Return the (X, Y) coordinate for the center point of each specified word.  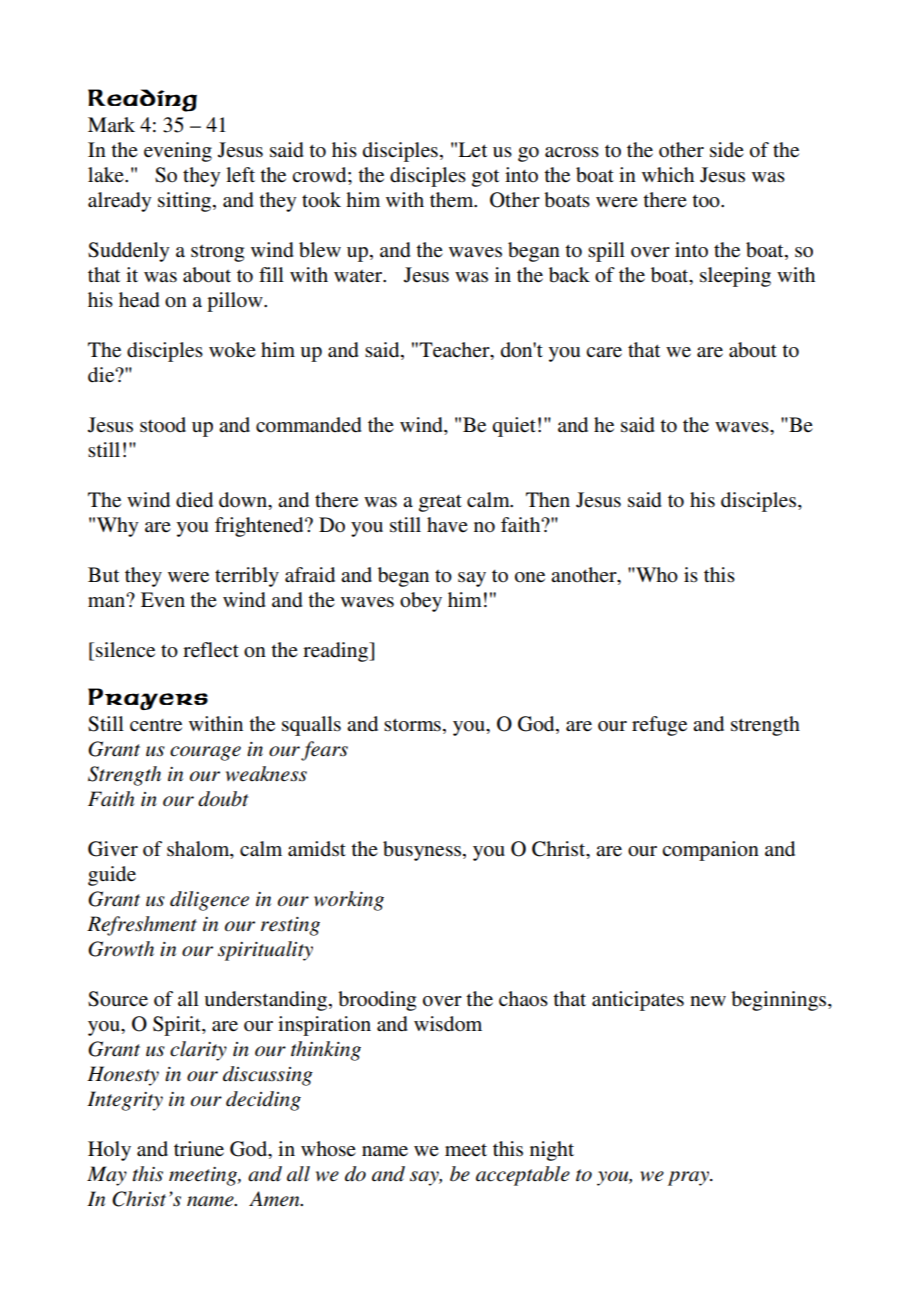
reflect (211, 650)
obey (421, 602)
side (727, 150)
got (485, 178)
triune (199, 1149)
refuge (659, 726)
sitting (186, 202)
